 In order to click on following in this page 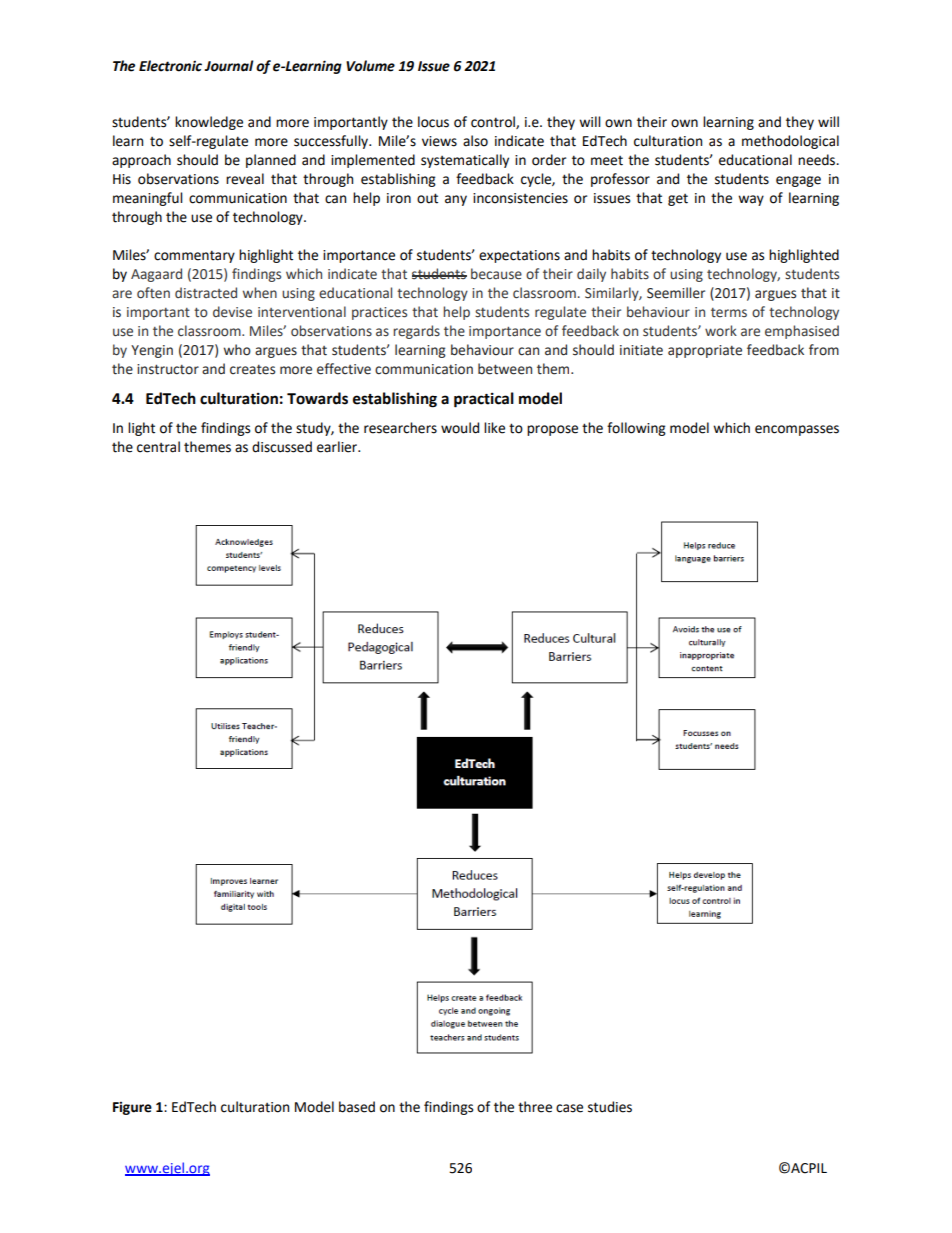, I will do `click(636, 429)`.
